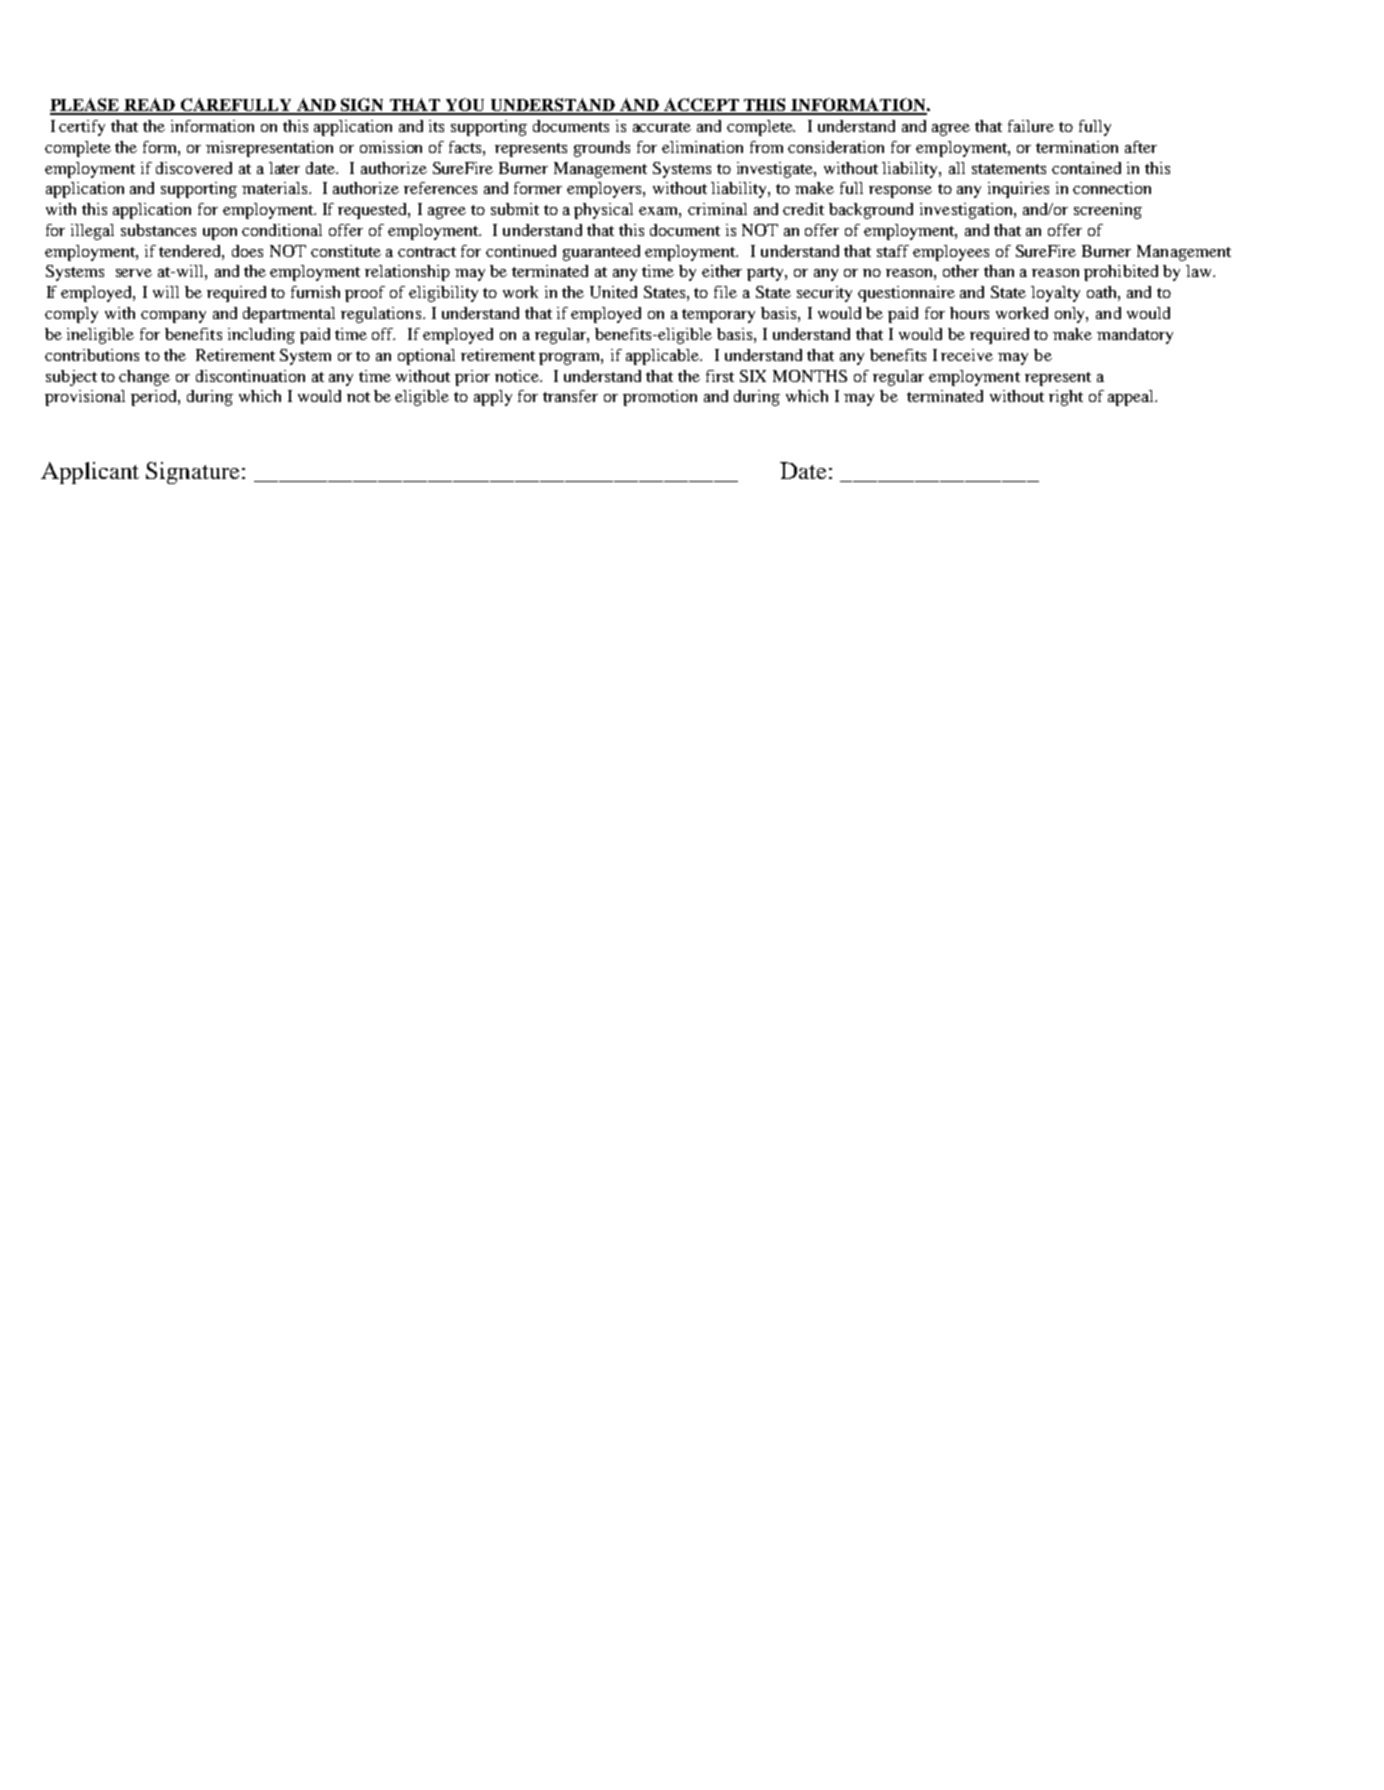 Image resolution: width=1384 pixels, height=1790 pixels. Describe the element at coordinates (150, 106) in the screenshot. I see `READ` at that location.
